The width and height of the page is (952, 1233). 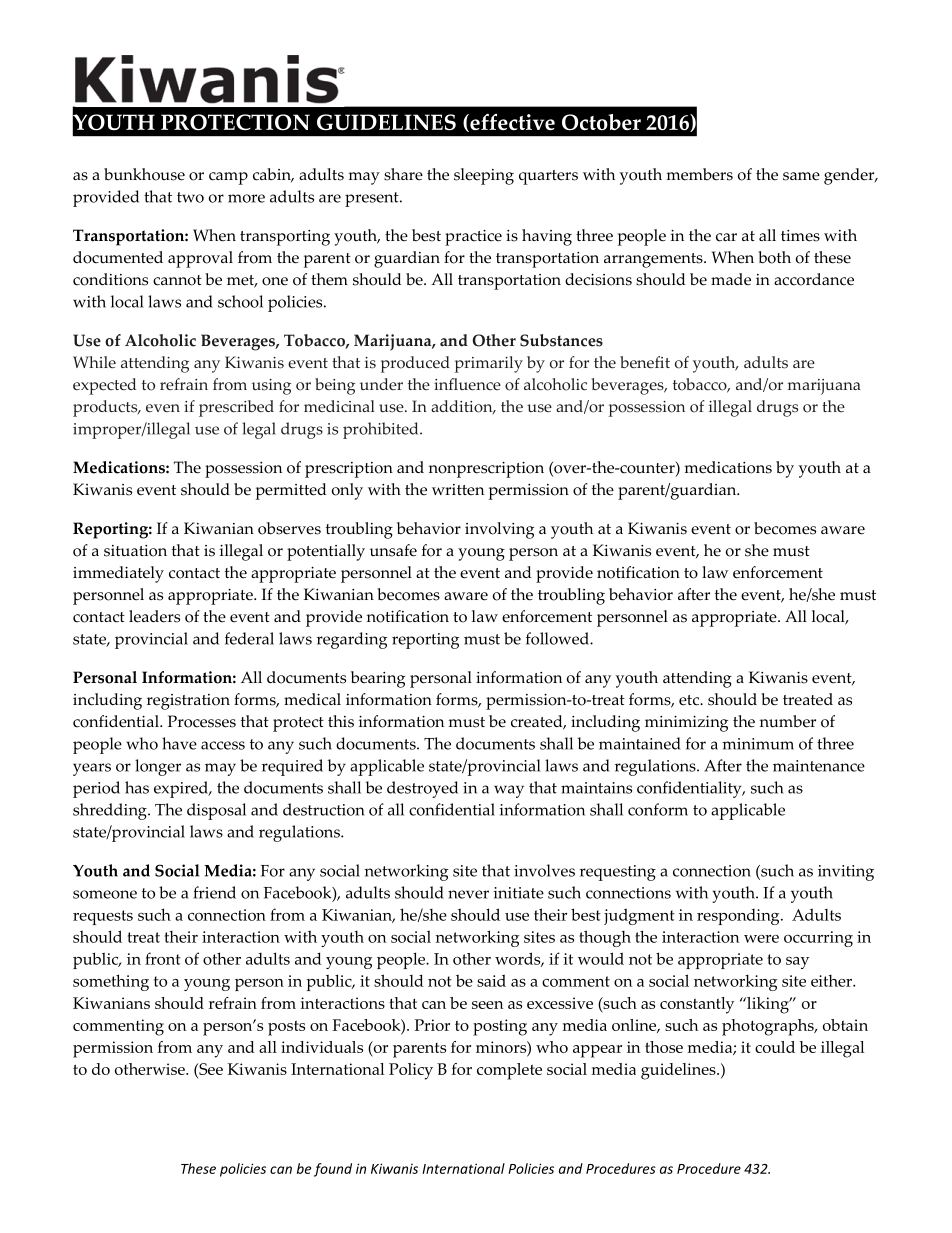 What do you see at coordinates (558, 638) in the page?
I see `followed` at bounding box center [558, 638].
